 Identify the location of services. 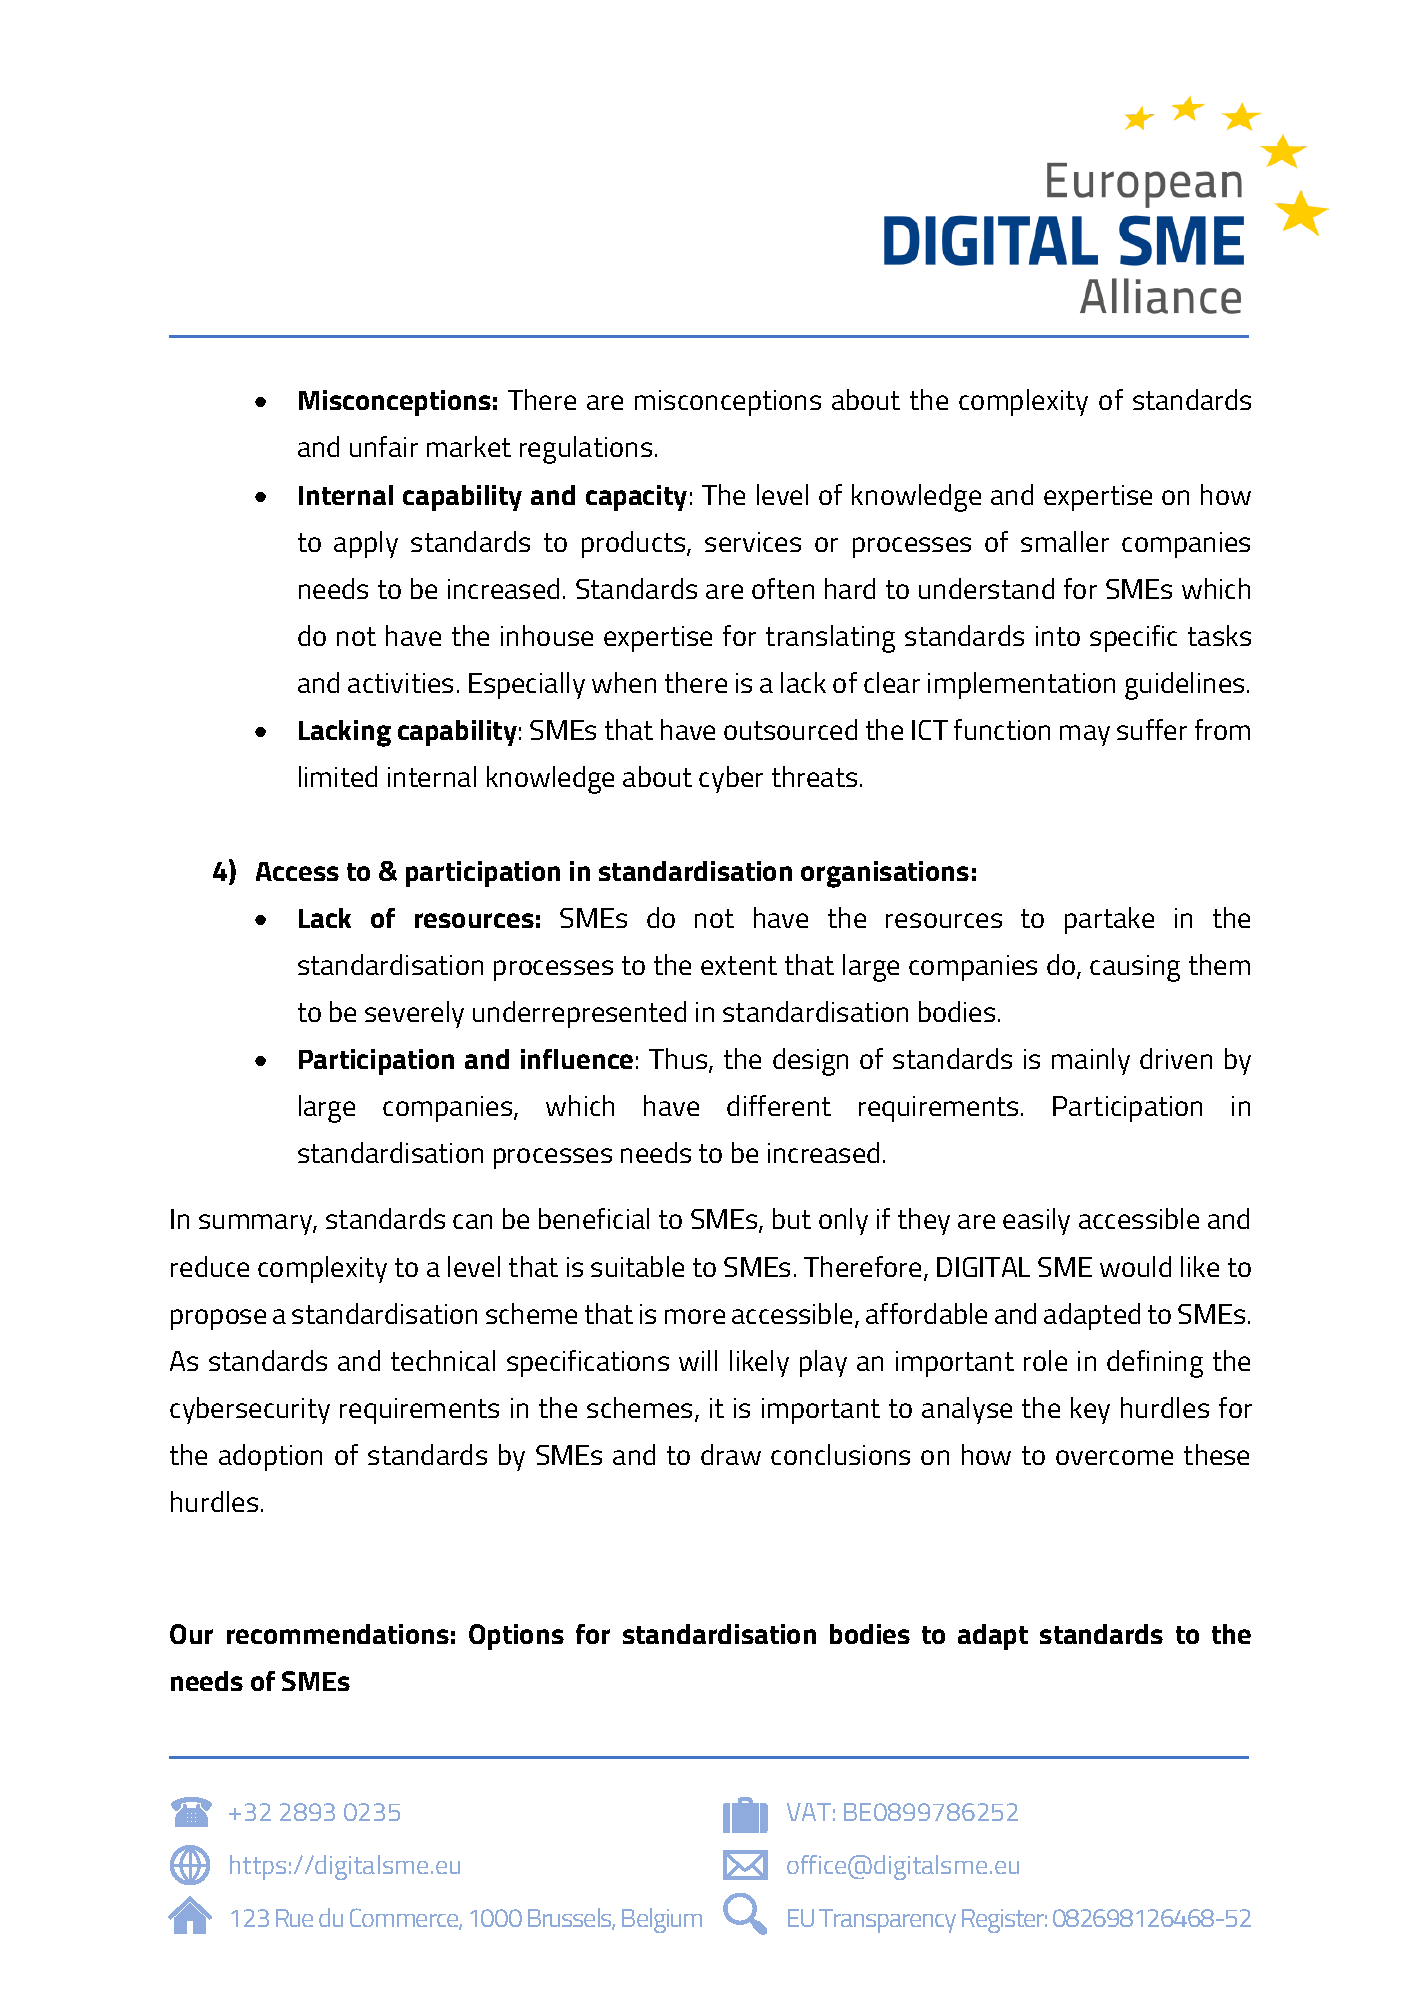
(753, 542).
